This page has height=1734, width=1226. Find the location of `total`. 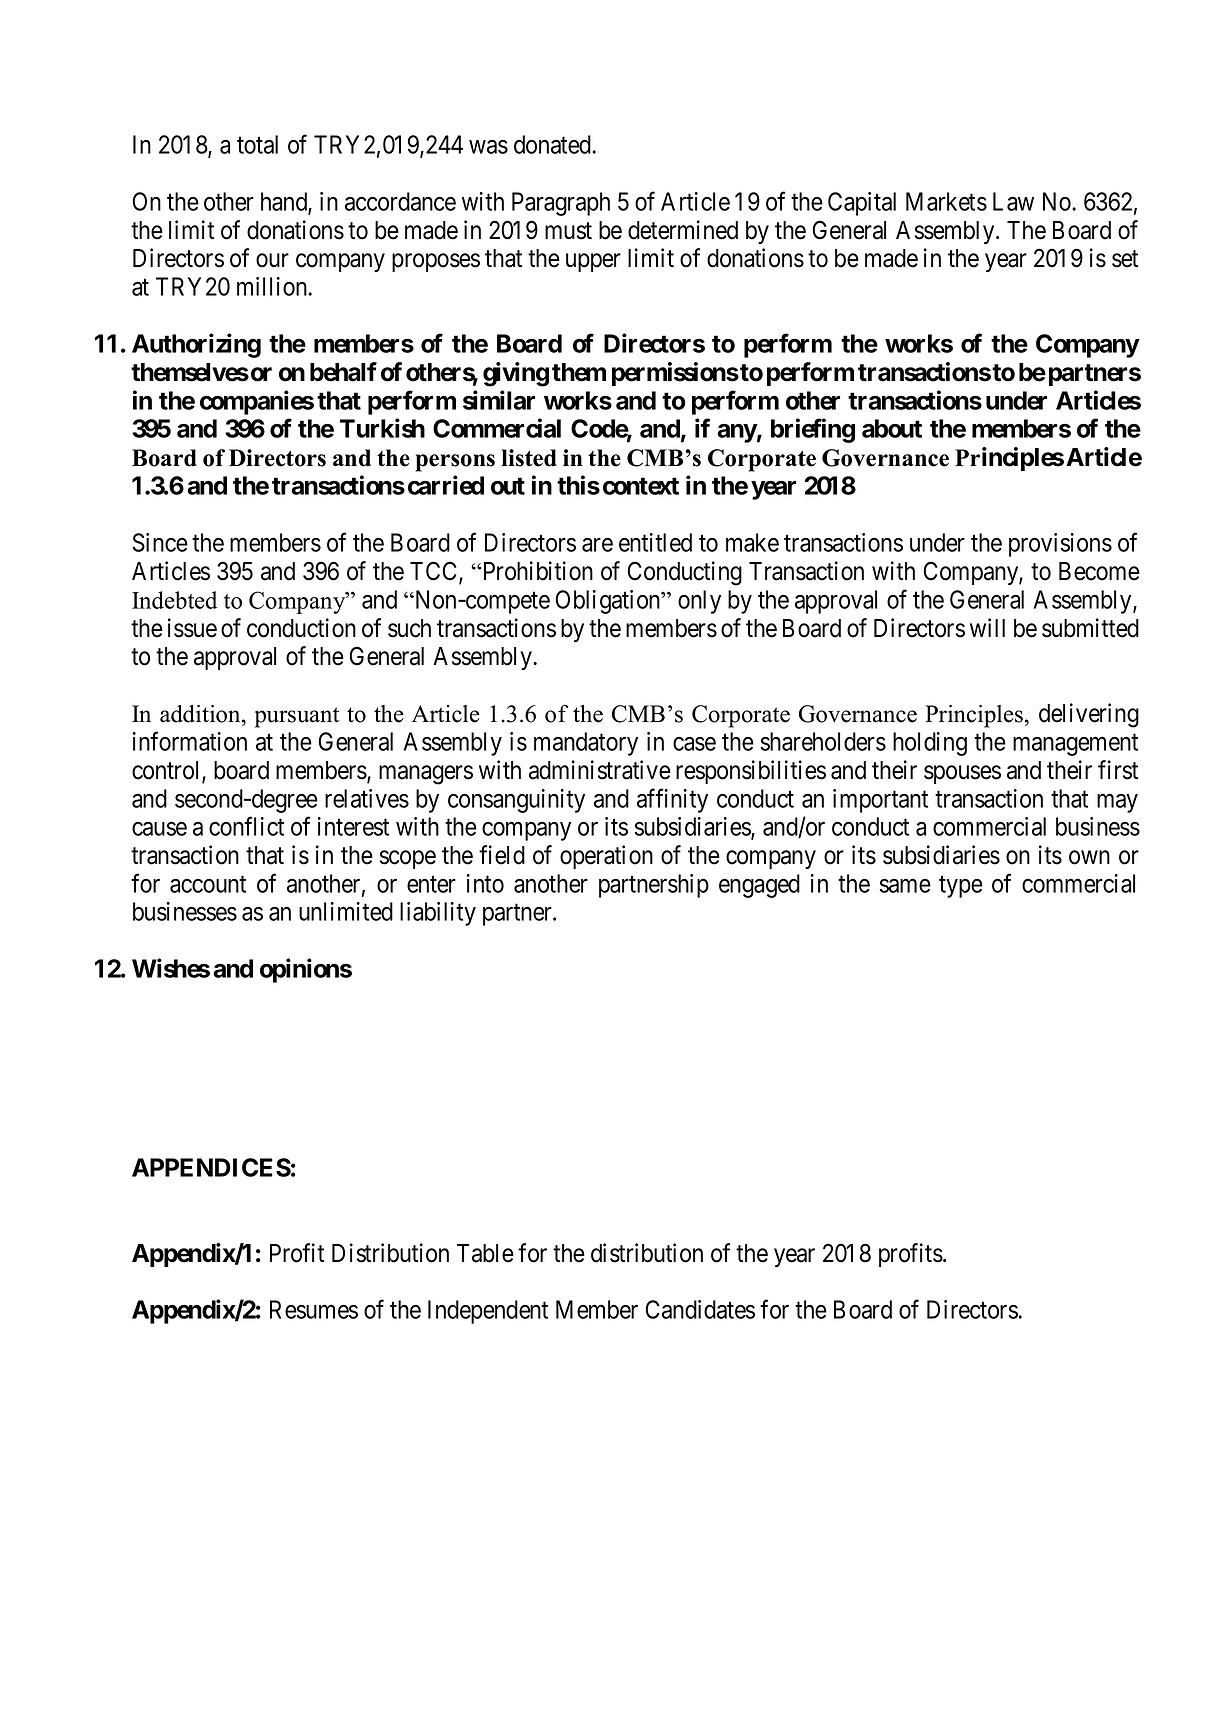

total is located at coordinates (257, 144).
